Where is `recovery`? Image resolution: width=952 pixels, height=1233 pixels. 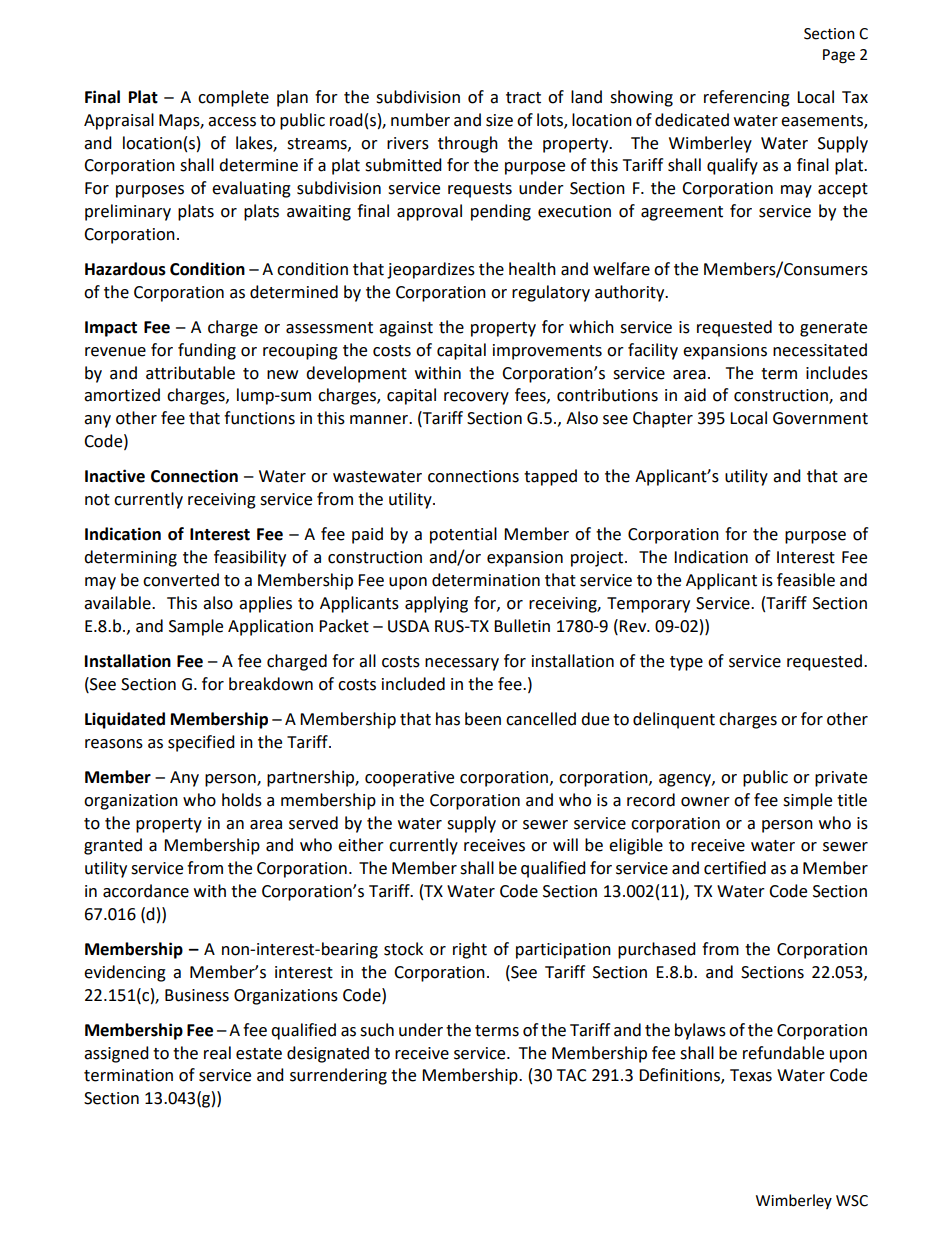 recovery is located at coordinates (476, 398).
